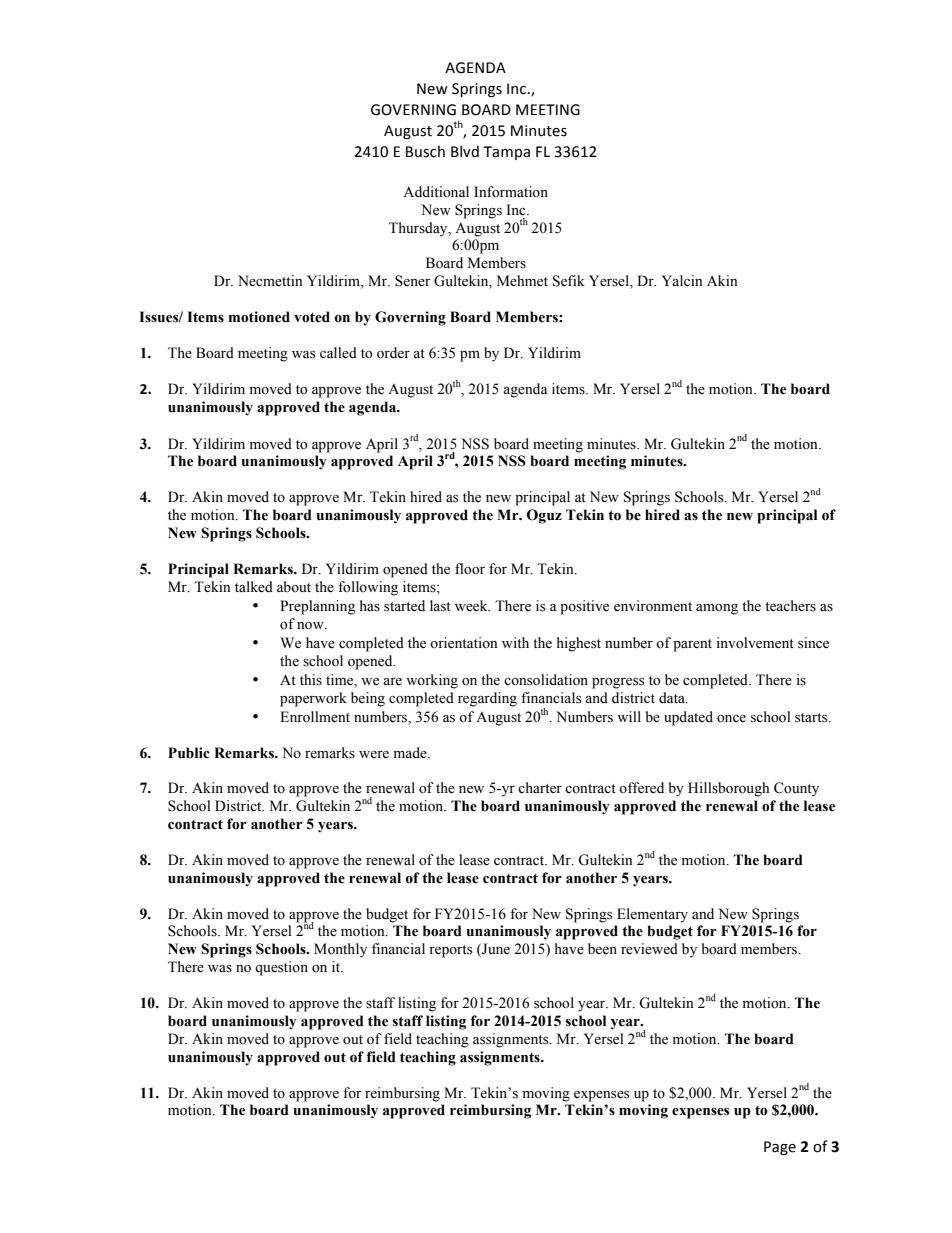  What do you see at coordinates (425, 151) in the page?
I see `Busch` at bounding box center [425, 151].
